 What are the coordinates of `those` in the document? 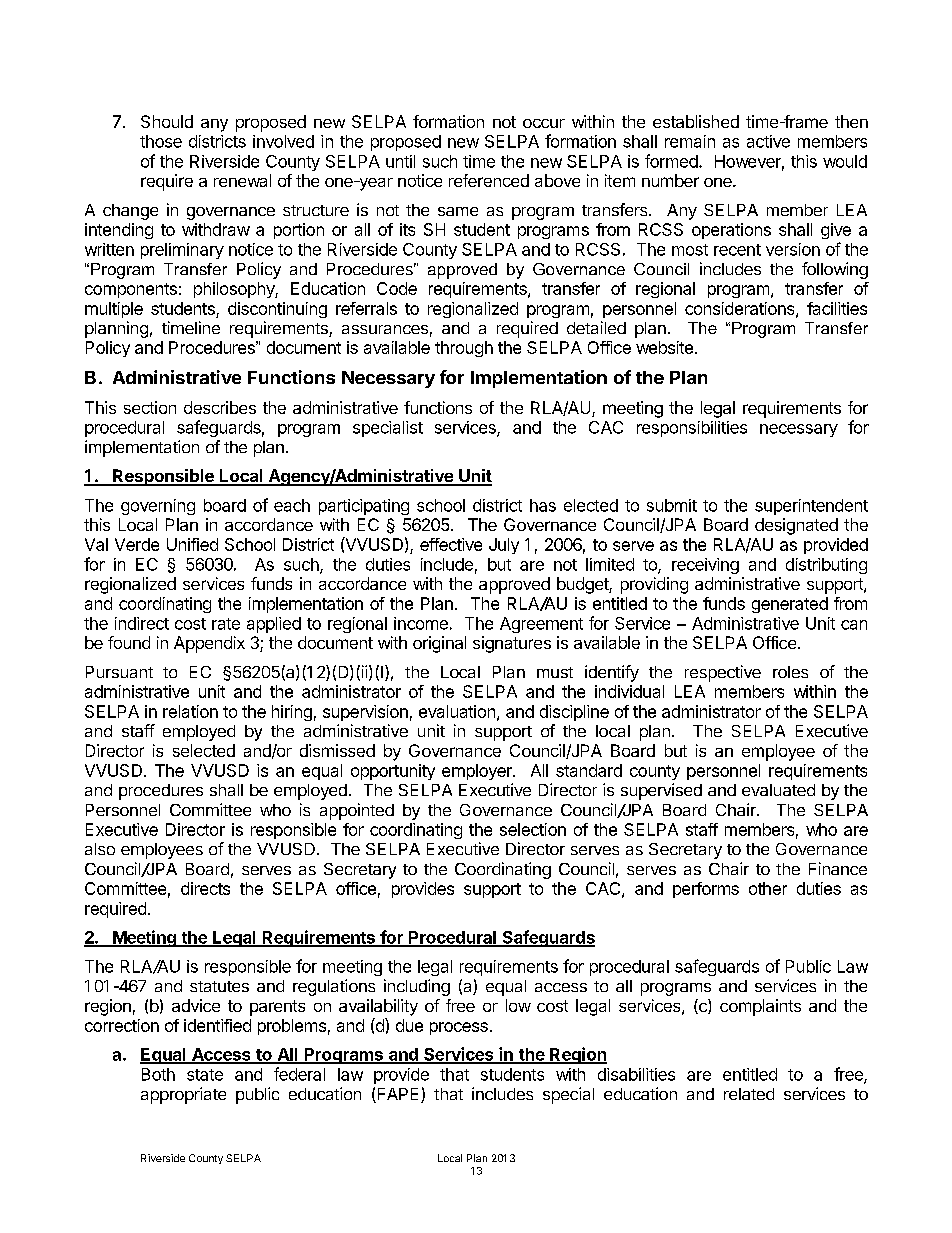 It's located at (161, 141).
